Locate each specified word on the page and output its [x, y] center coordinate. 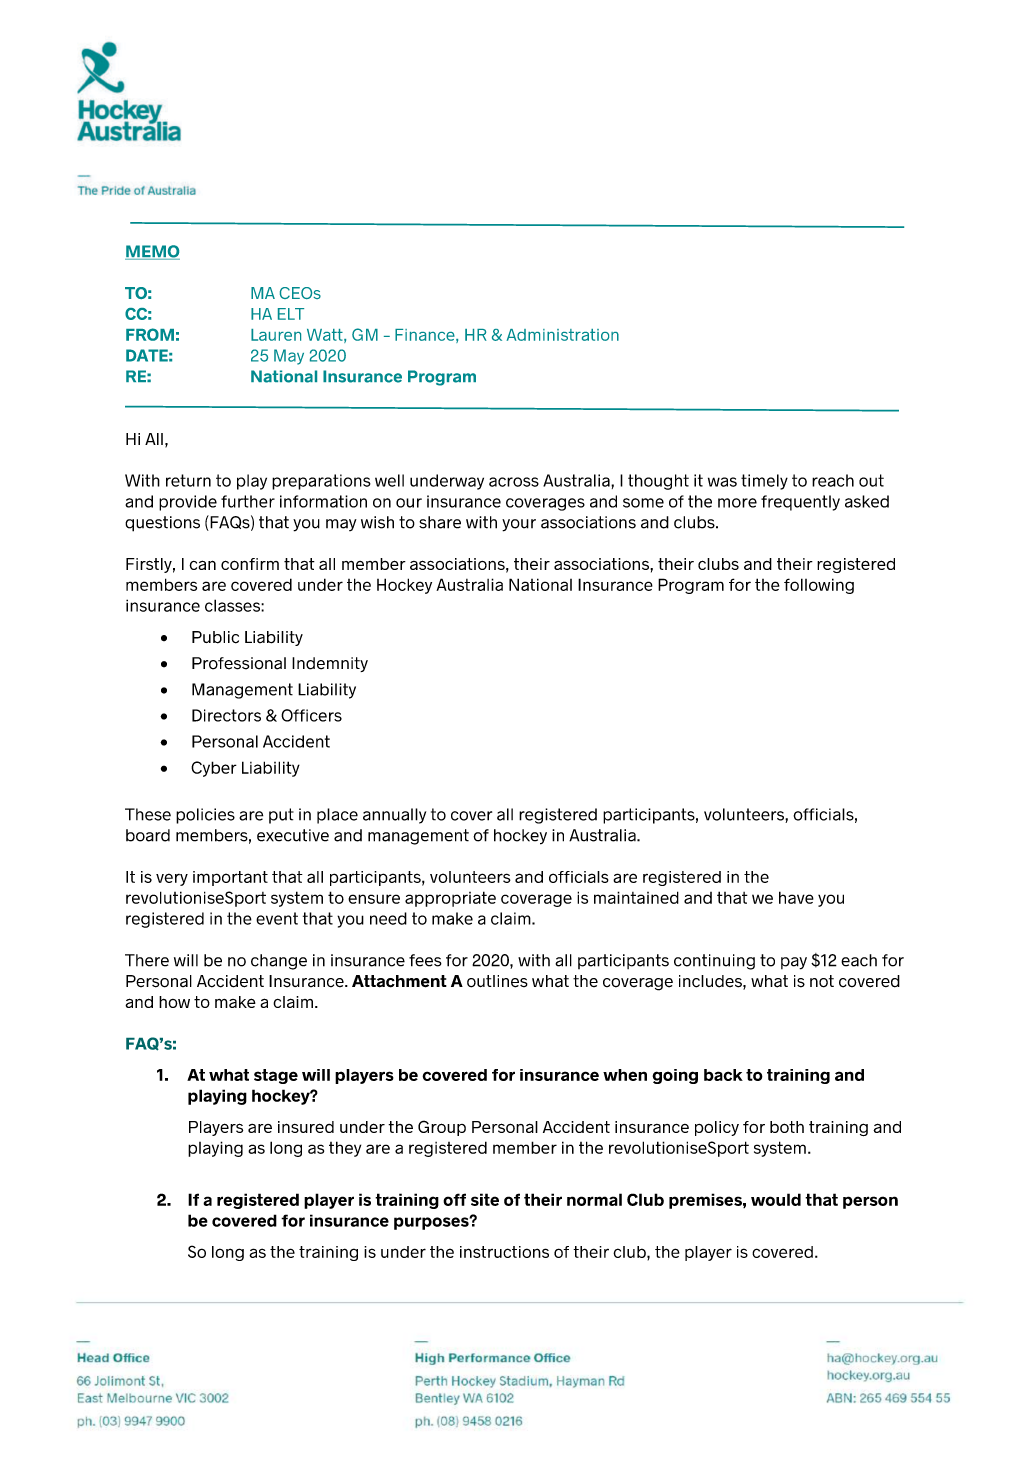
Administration [562, 335]
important [230, 878]
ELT [291, 314]
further [248, 501]
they [345, 1149]
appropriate [450, 899]
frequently [800, 503]
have [796, 897]
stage [276, 1076]
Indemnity [330, 664]
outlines [497, 981]
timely [764, 482]
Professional [239, 663]
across [514, 482]
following [819, 586]
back [723, 1075]
